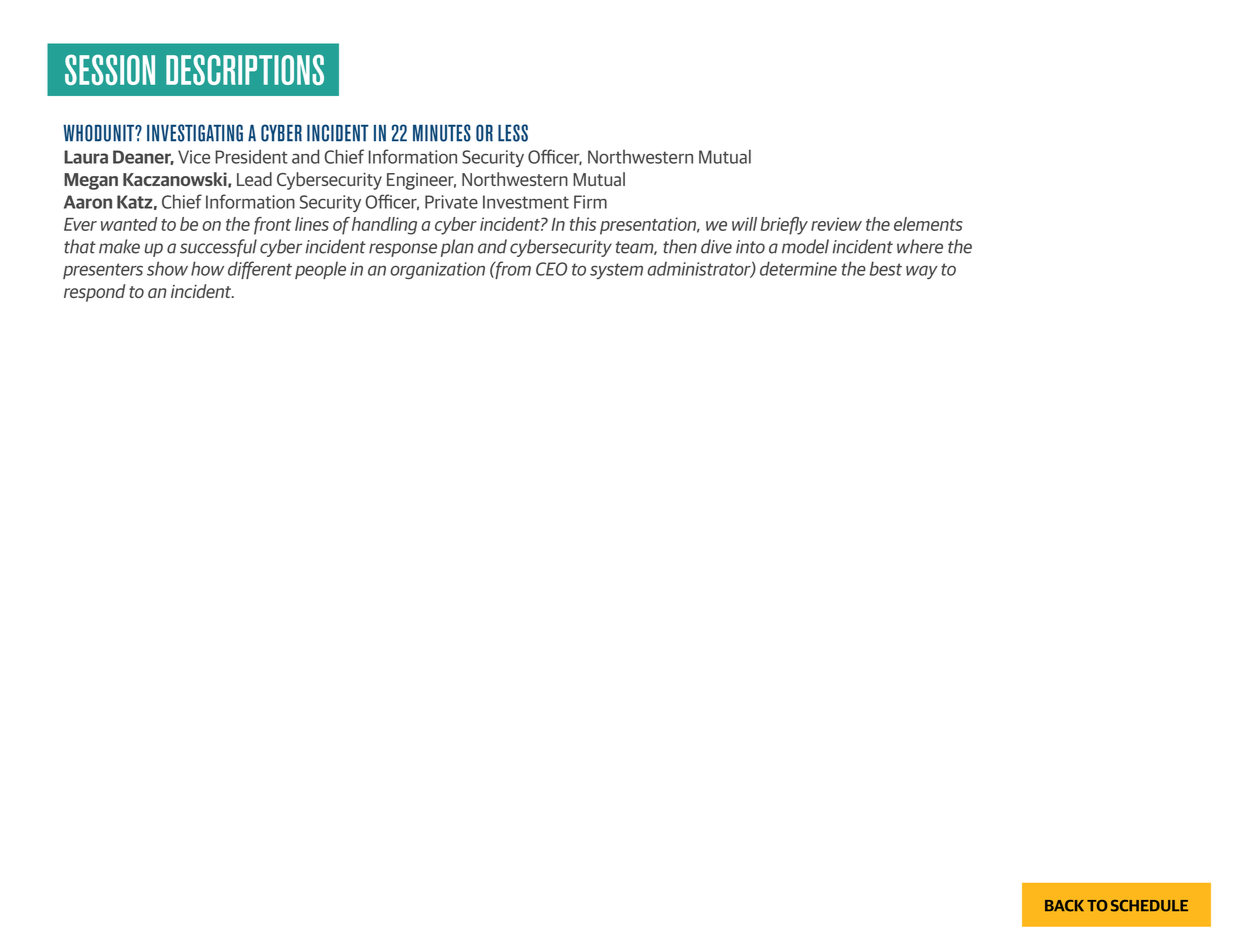  I want to click on show, so click(167, 268).
